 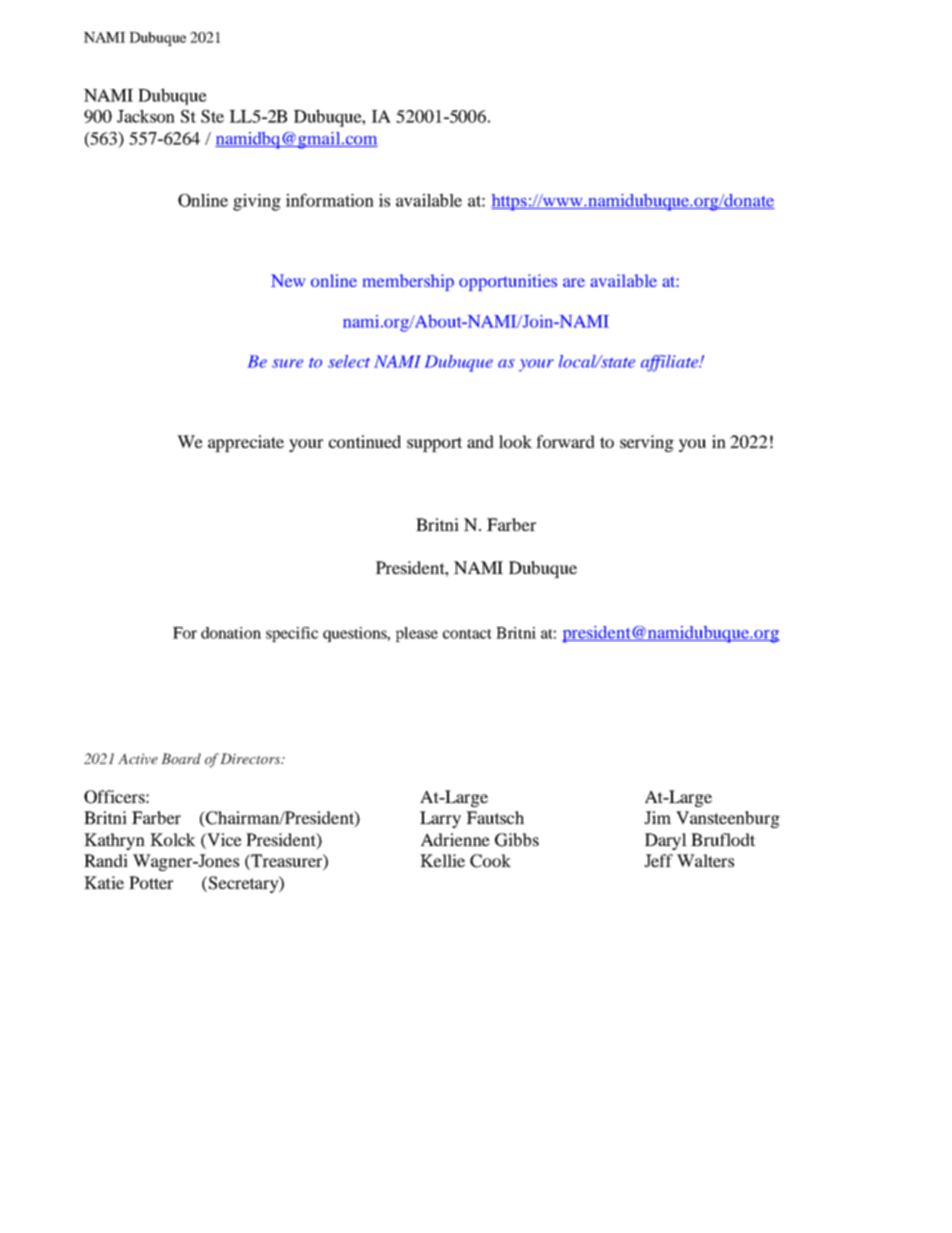 What do you see at coordinates (151, 882) in the image?
I see `Potter` at bounding box center [151, 882].
